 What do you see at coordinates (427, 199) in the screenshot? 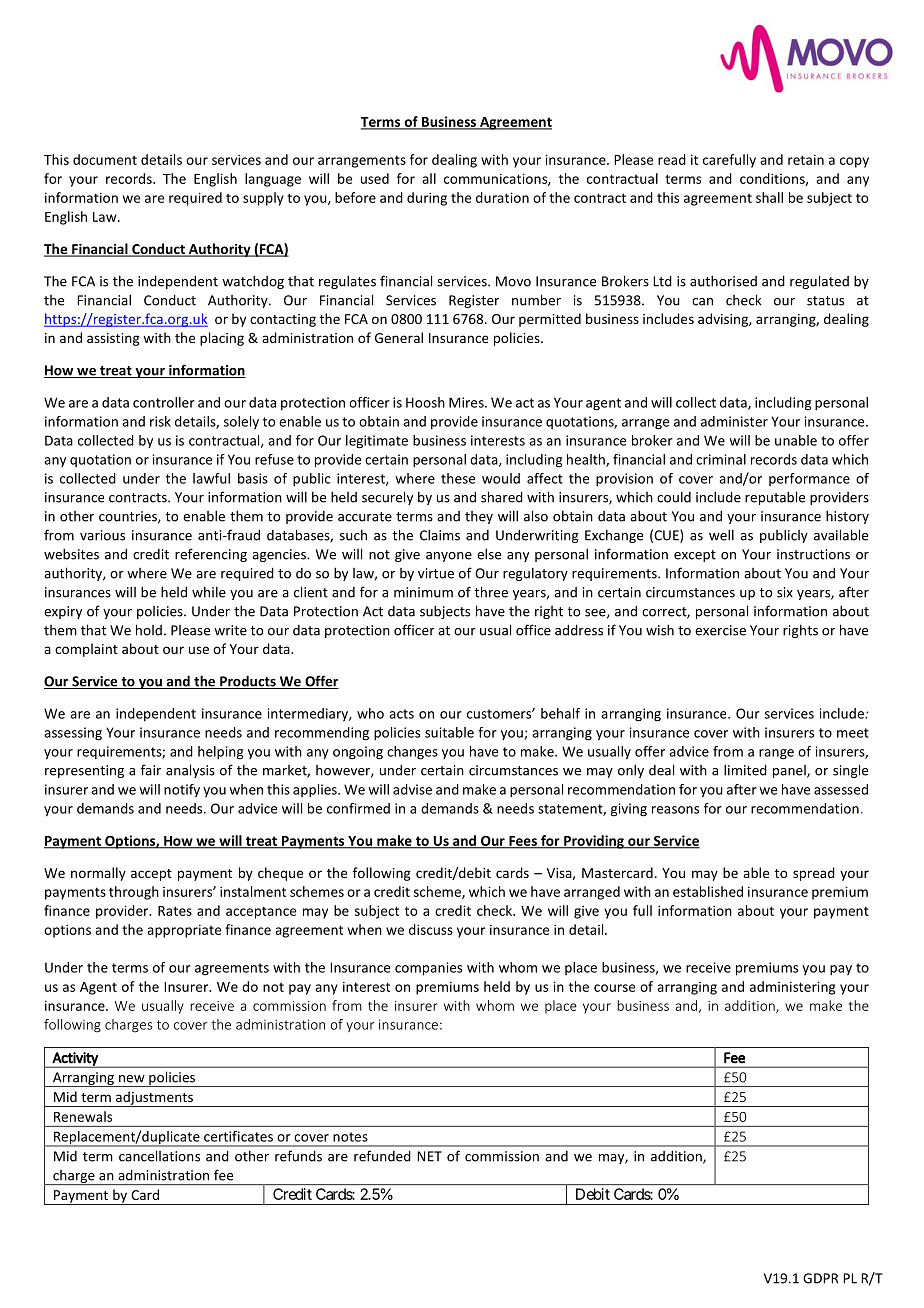
I see `during` at bounding box center [427, 199].
